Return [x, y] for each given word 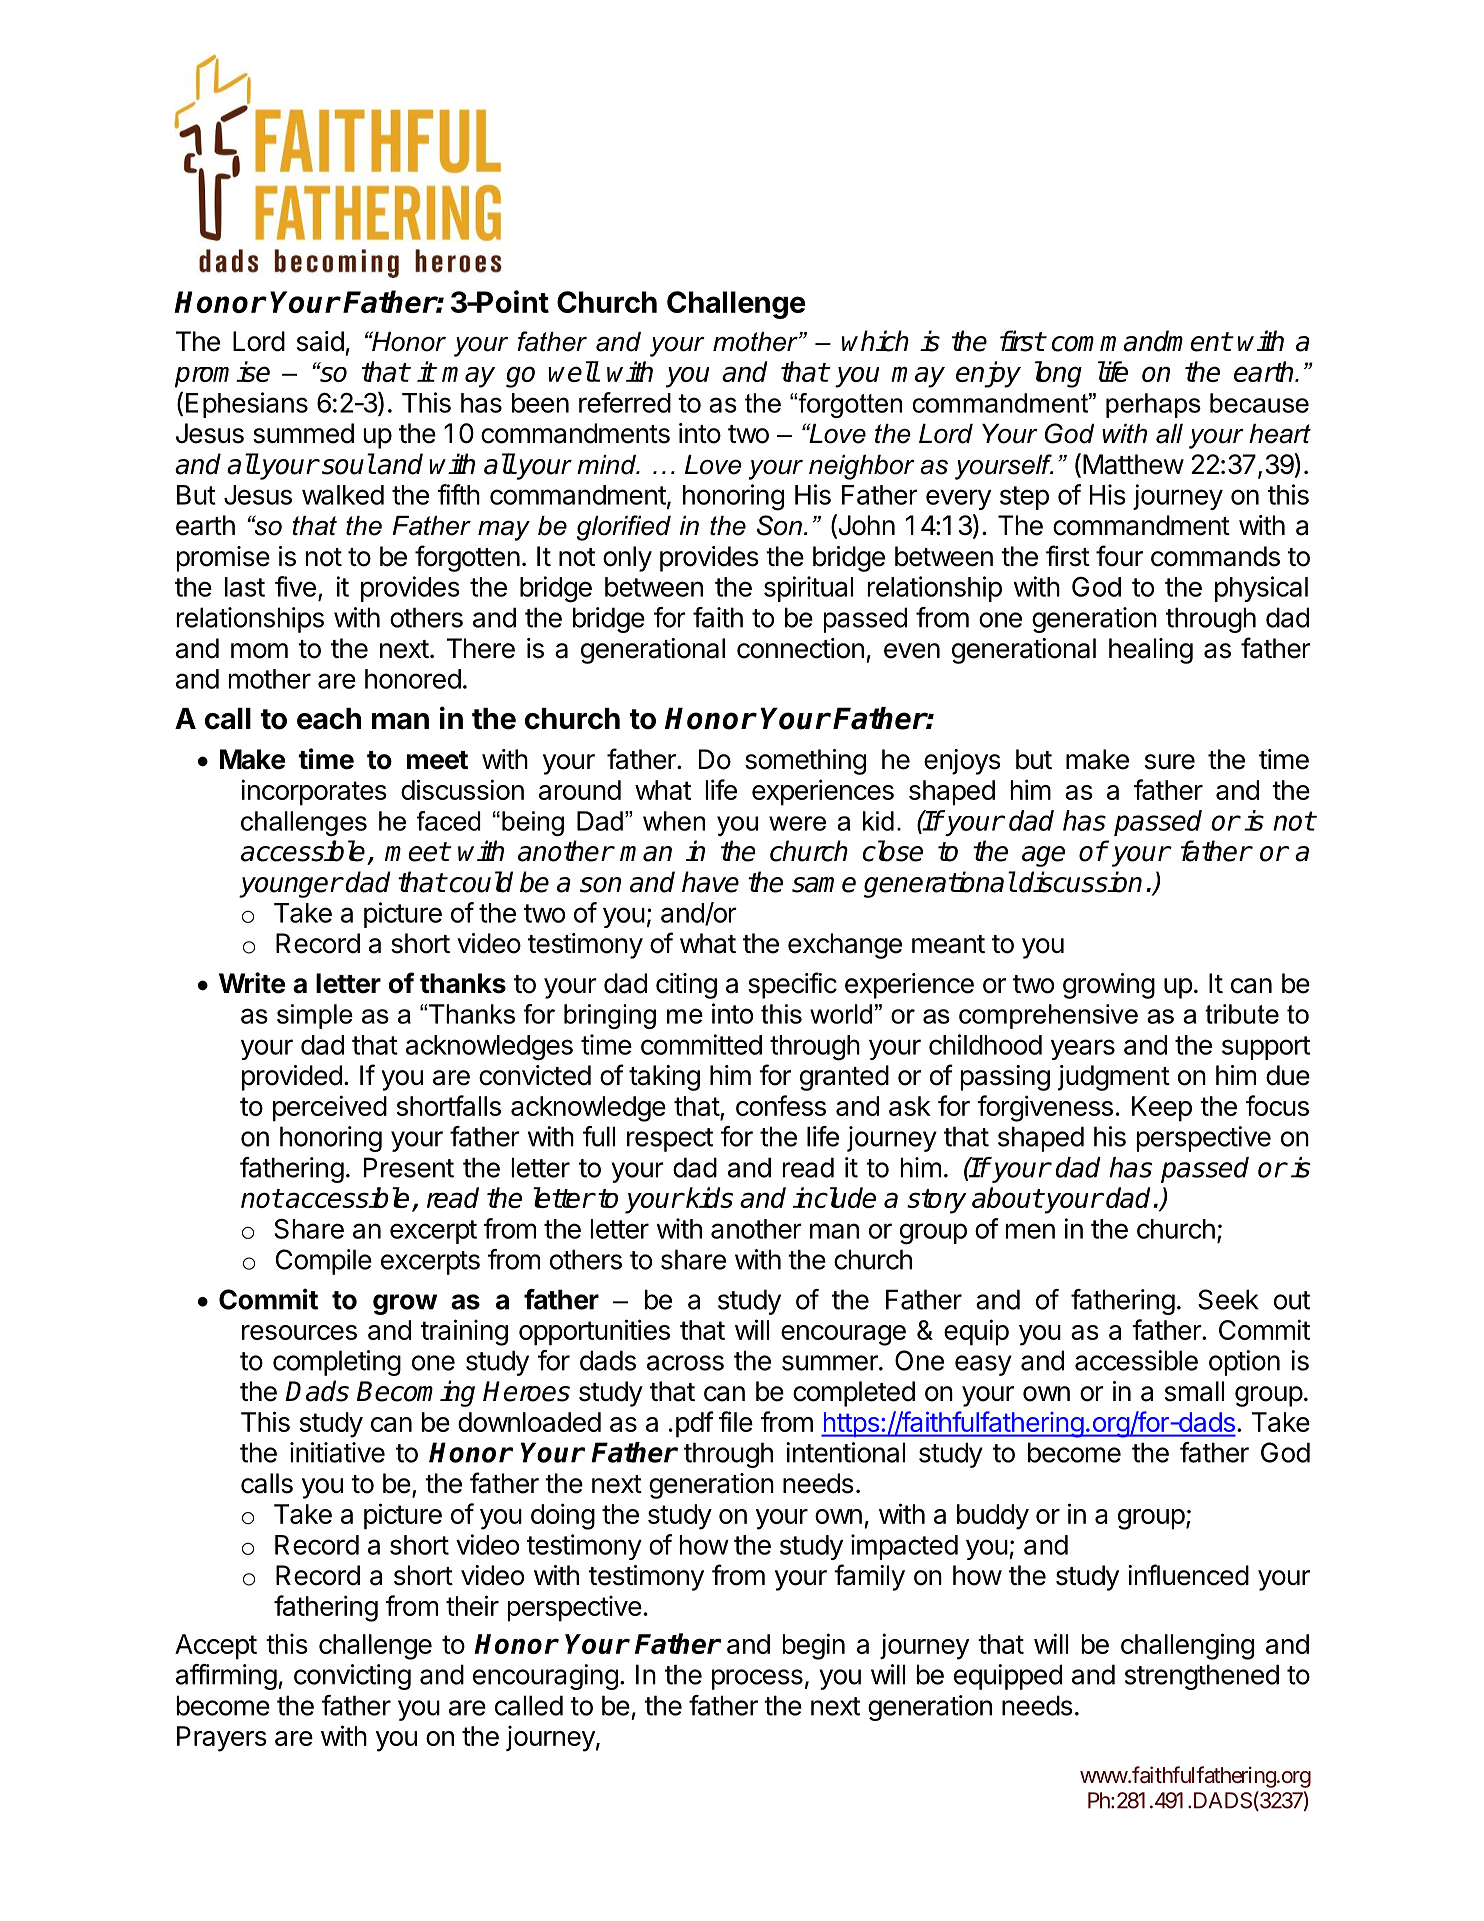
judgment [1114, 1078]
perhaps [1153, 405]
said [320, 341]
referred [625, 402]
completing [337, 1363]
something [805, 762]
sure [1170, 762]
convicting [352, 1677]
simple [315, 1016]
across [685, 1363]
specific [792, 985]
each [329, 719]
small [1194, 1391]
